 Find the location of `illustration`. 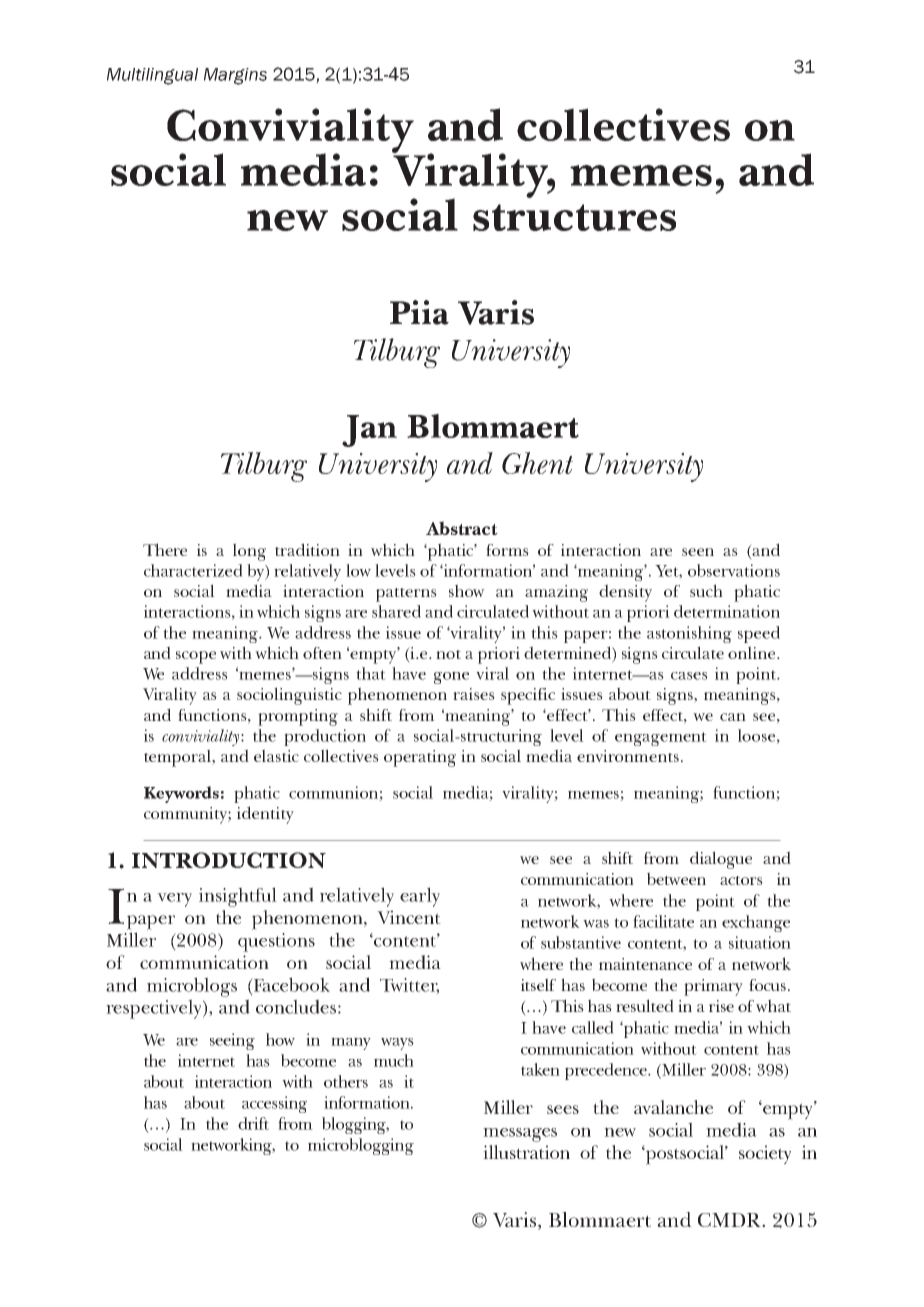

illustration is located at coordinates (526, 1152).
